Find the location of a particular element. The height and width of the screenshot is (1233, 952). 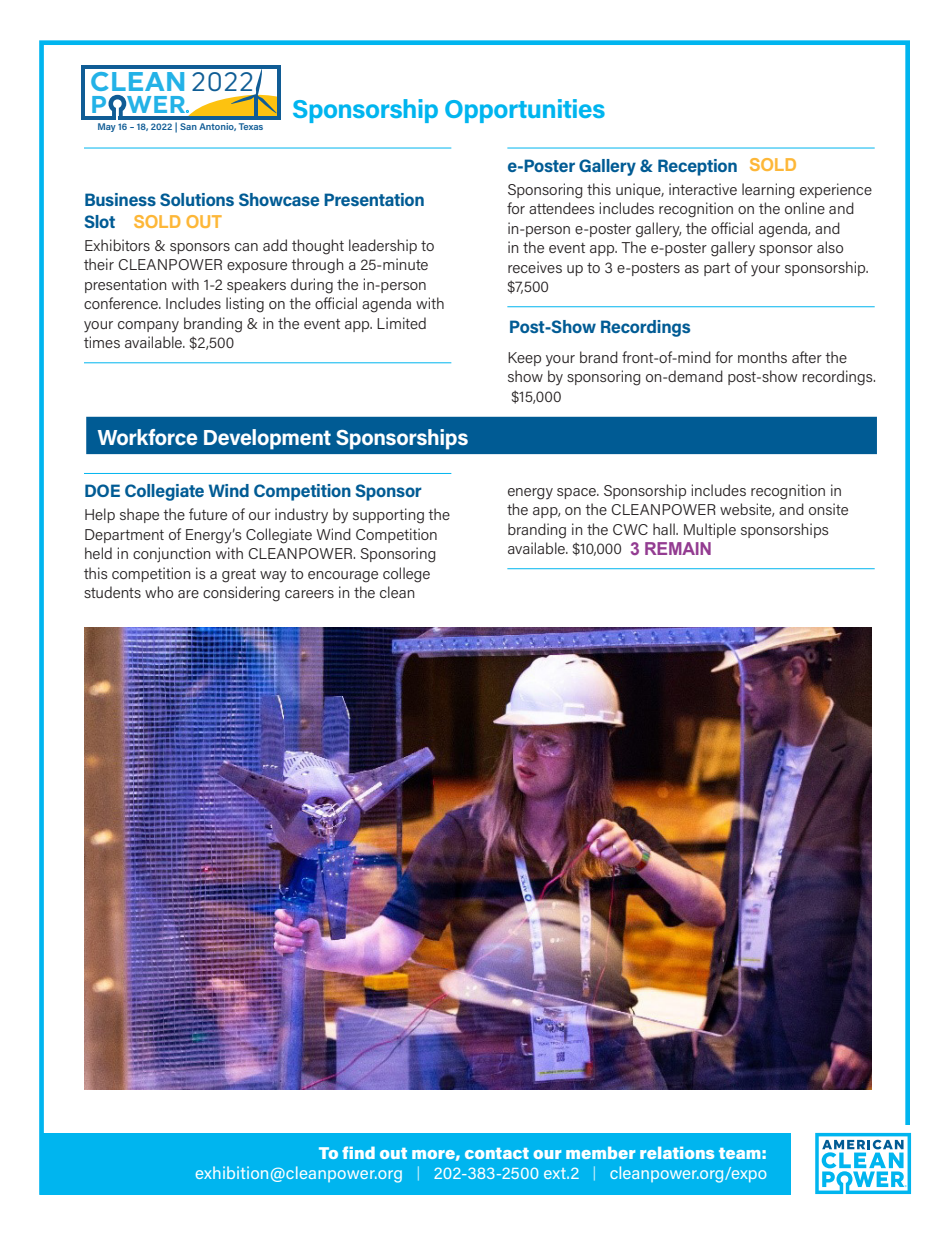

supporting is located at coordinates (388, 516).
